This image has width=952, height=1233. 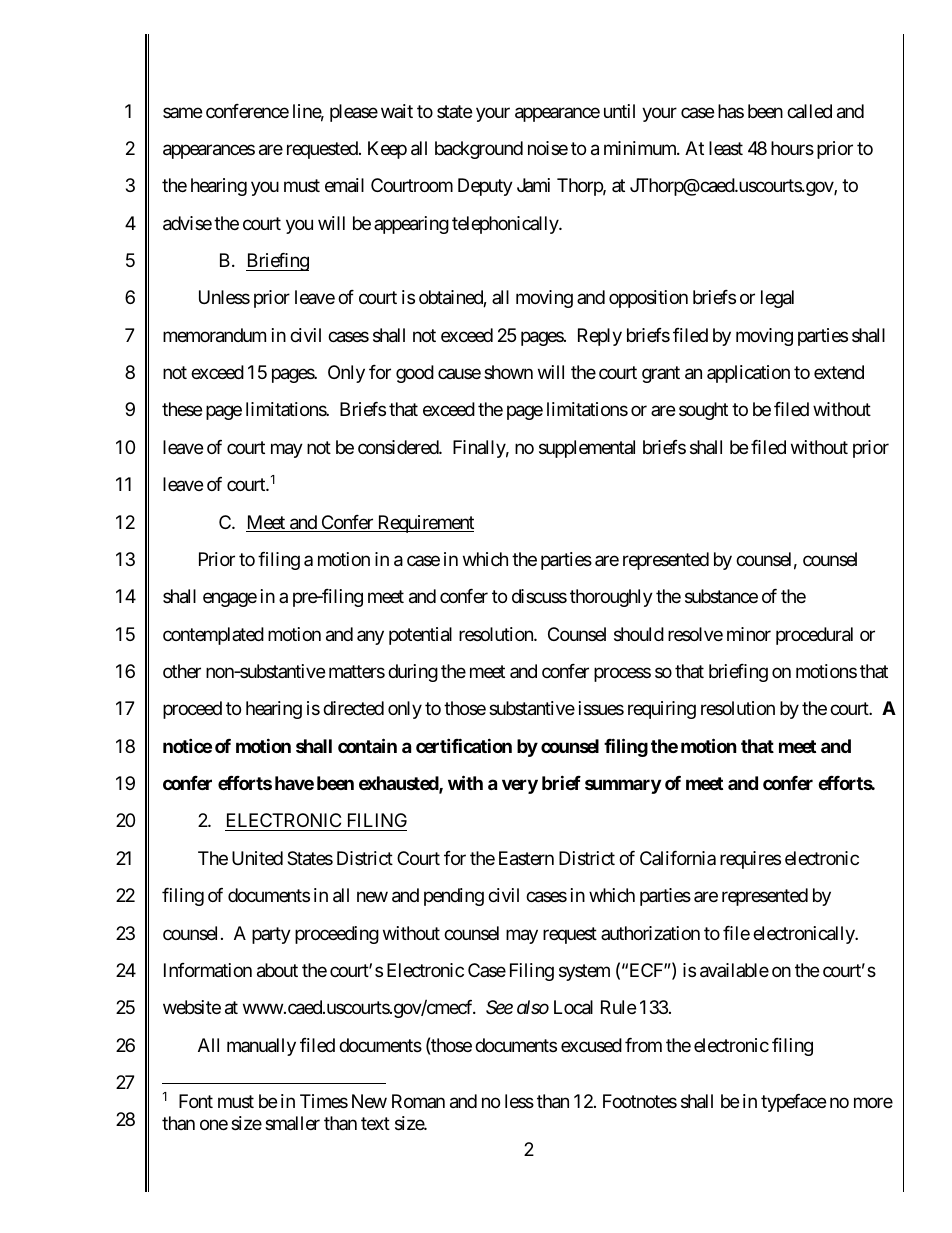 I want to click on least, so click(x=726, y=148).
